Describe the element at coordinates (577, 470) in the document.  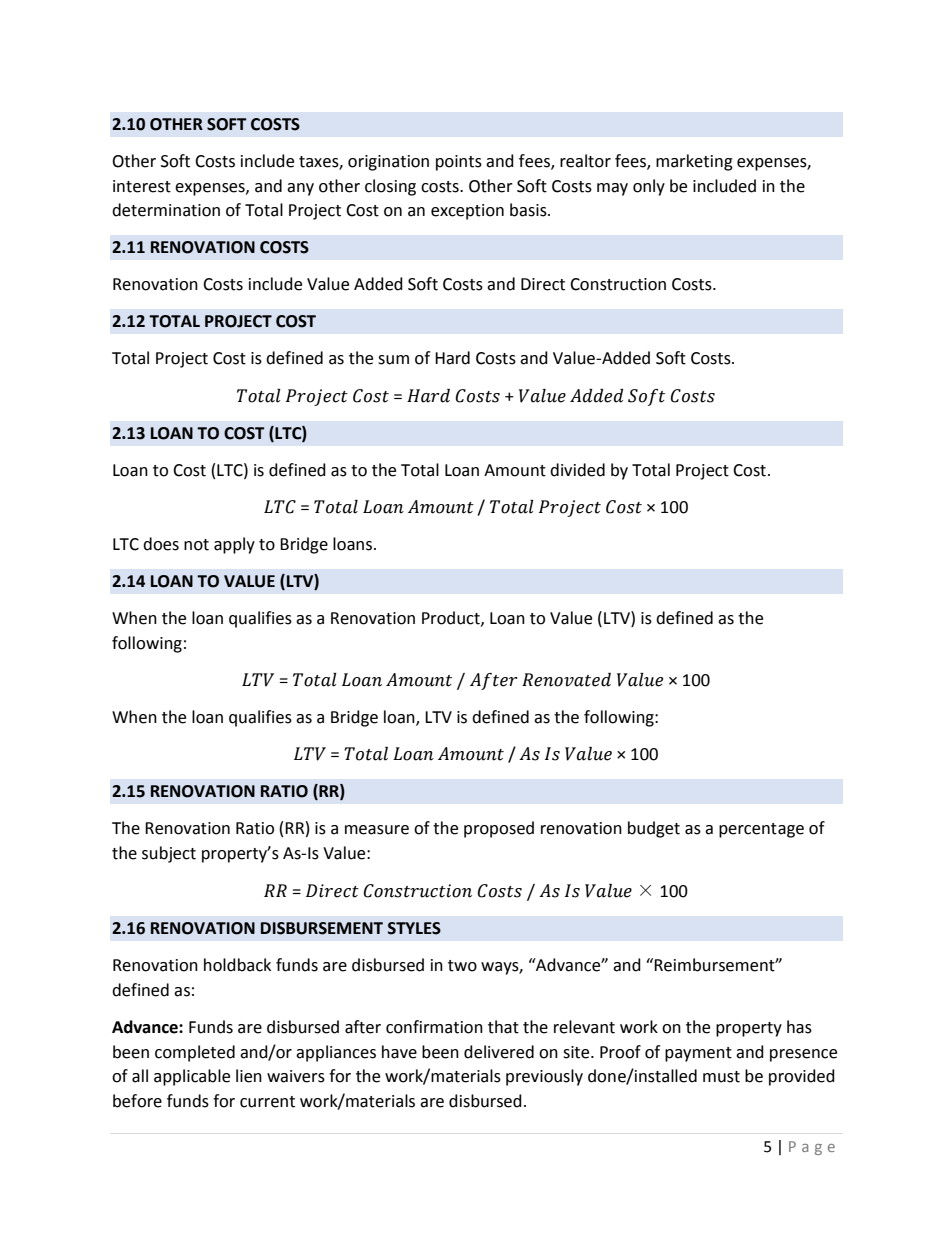
I see `divided` at that location.
